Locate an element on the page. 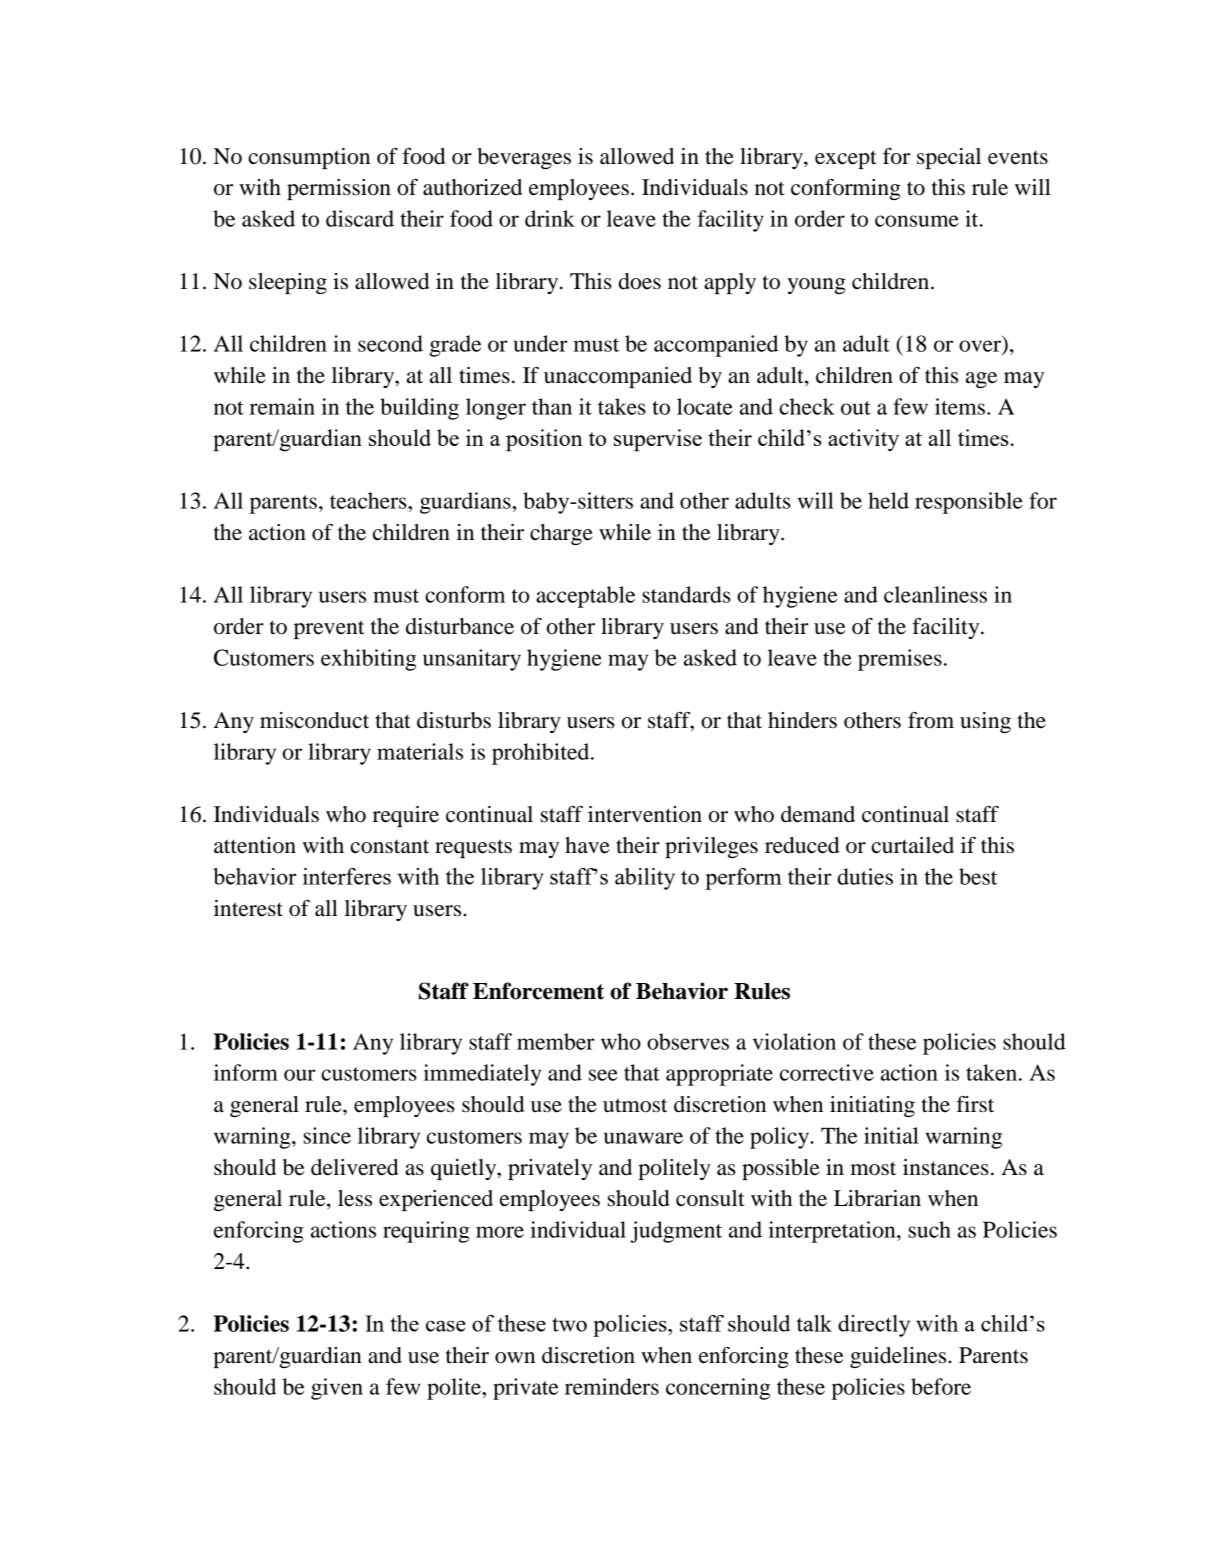  interferes is located at coordinates (347, 876).
